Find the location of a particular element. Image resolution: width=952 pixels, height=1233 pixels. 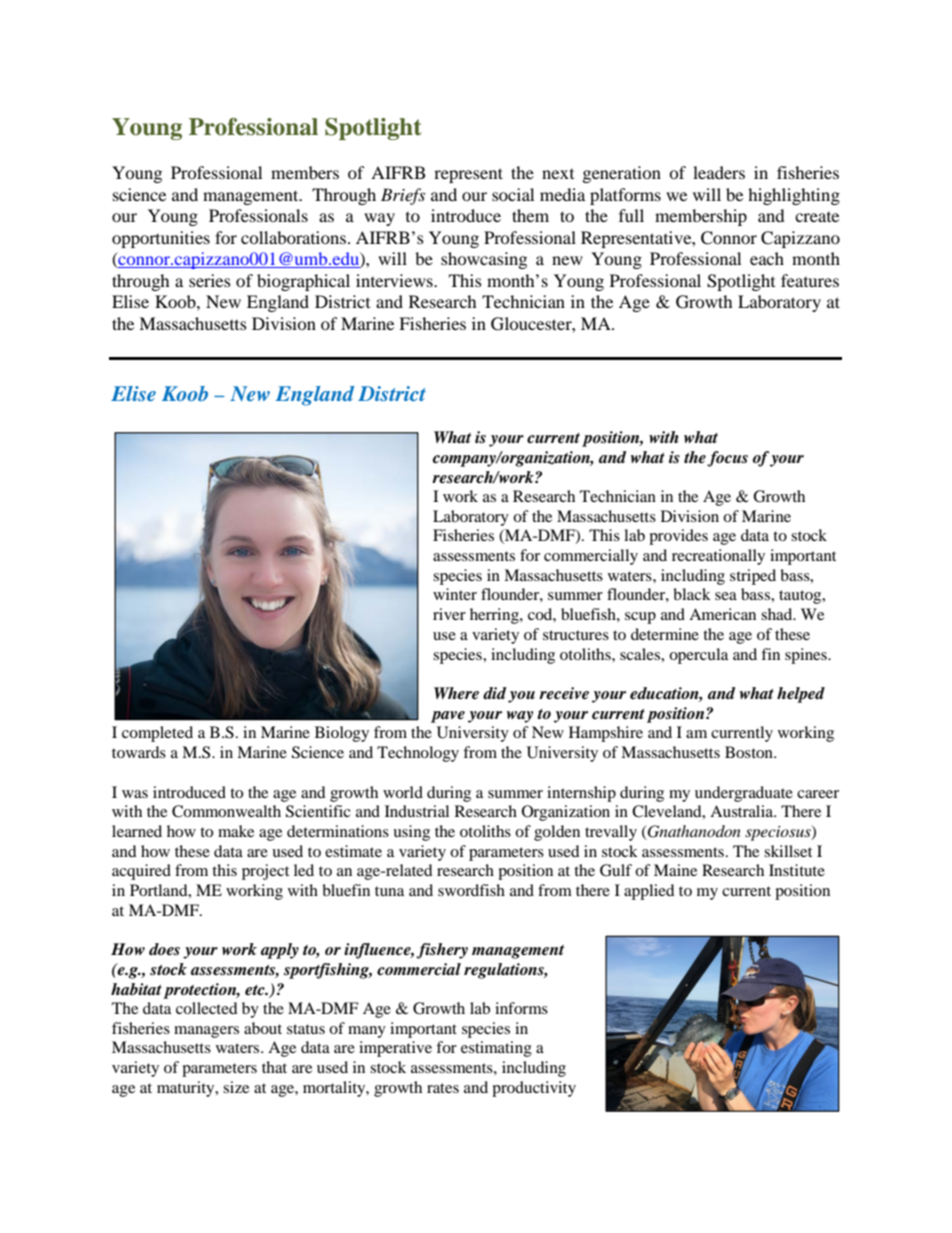

social is located at coordinates (513, 194).
